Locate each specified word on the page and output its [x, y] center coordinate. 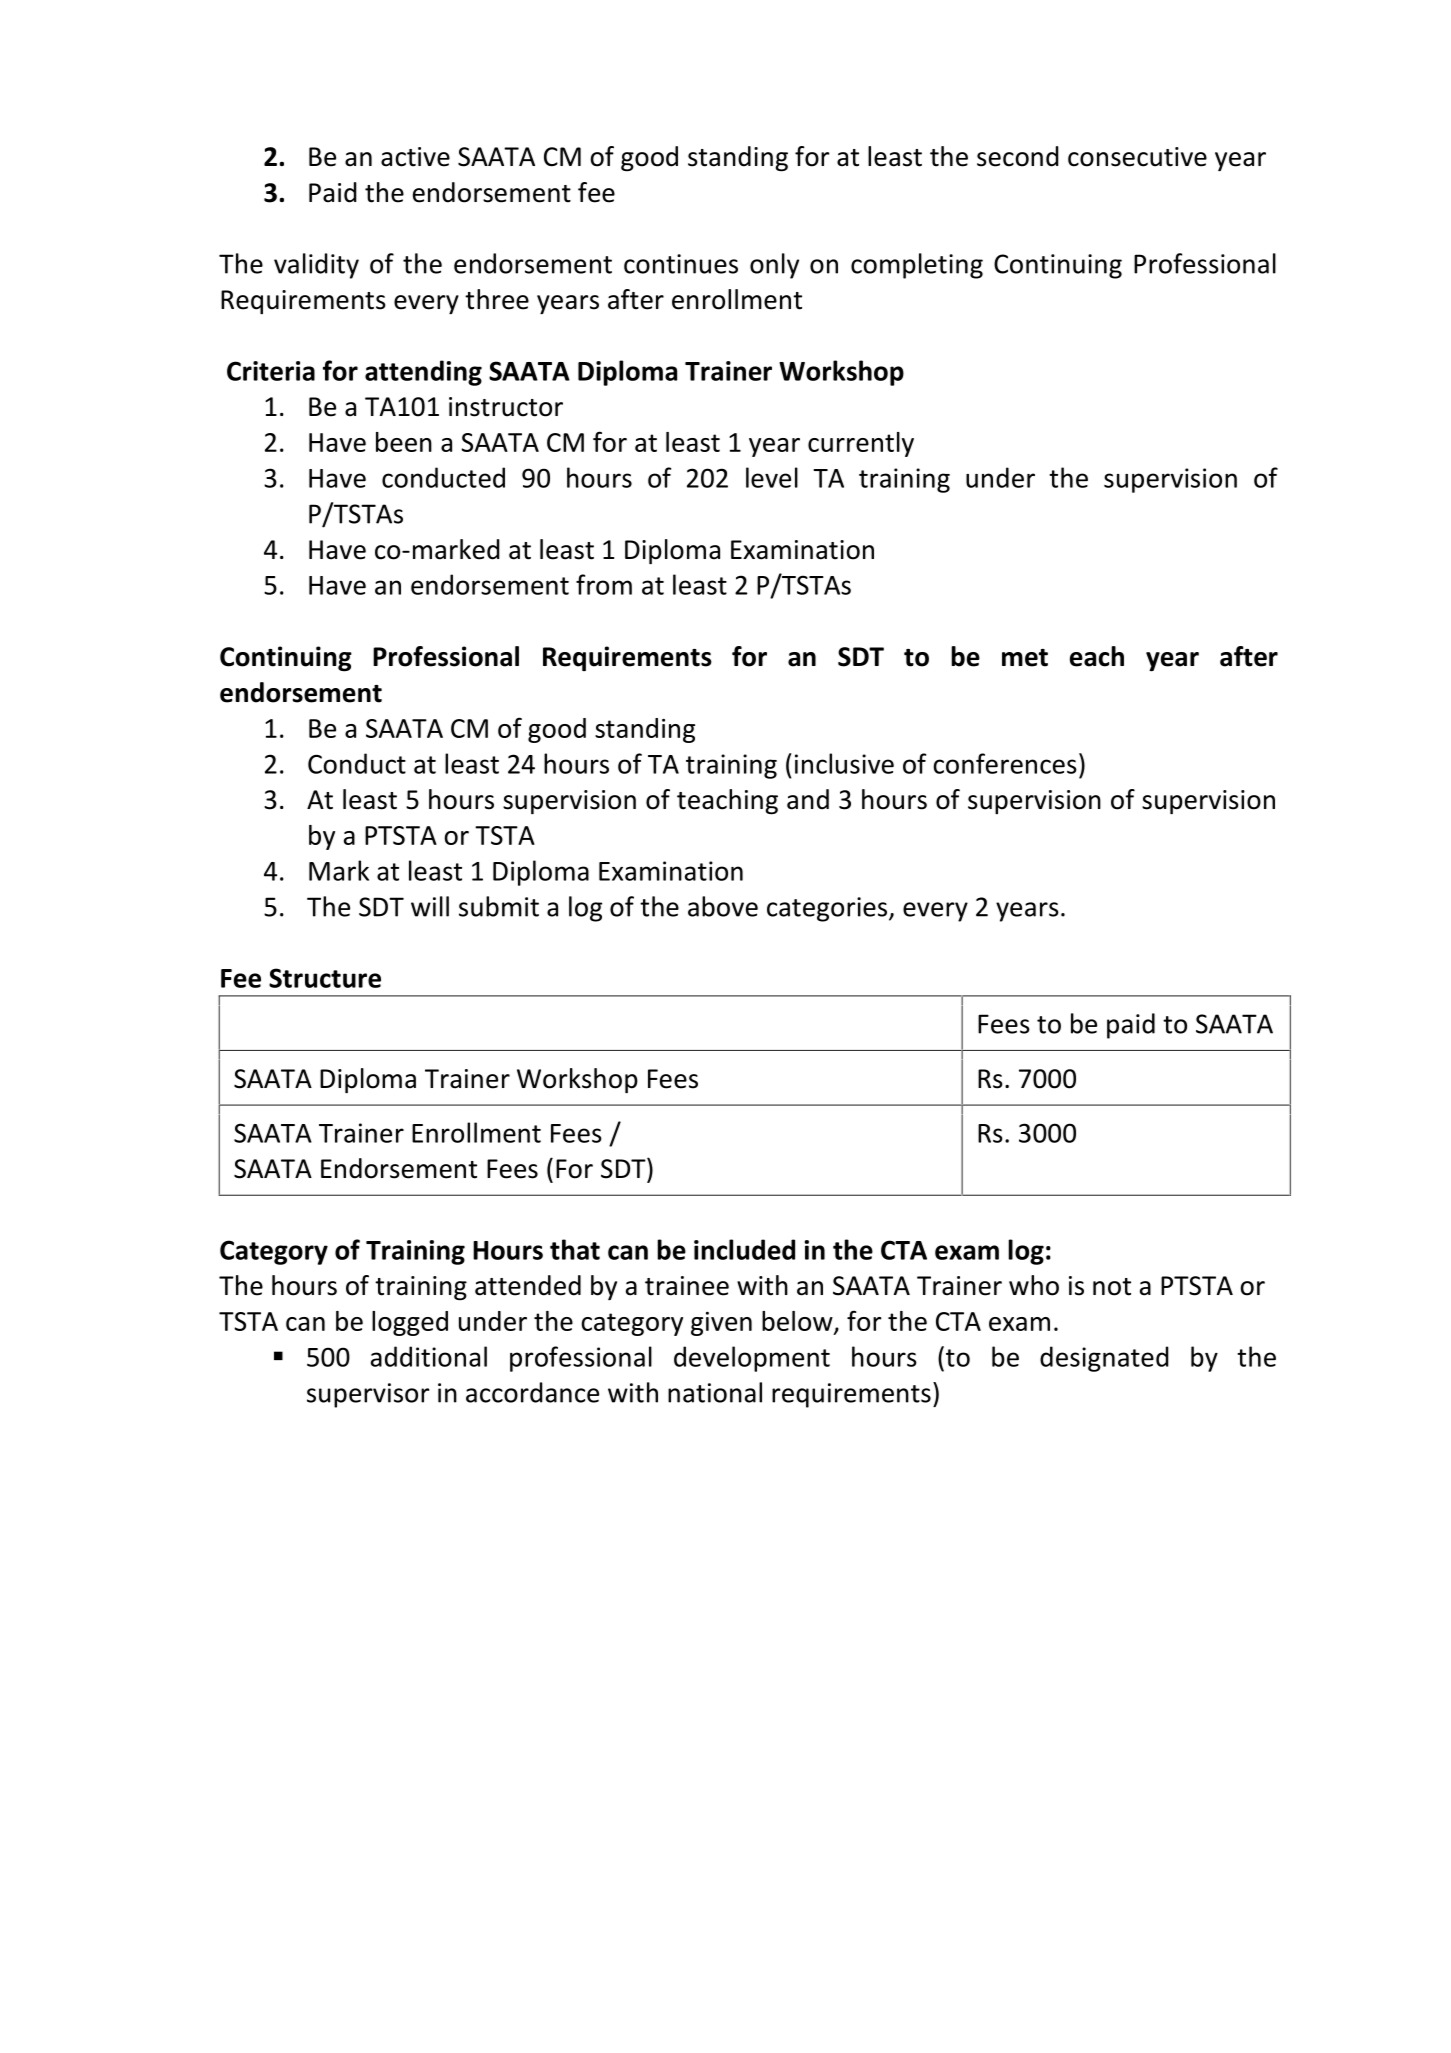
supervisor [368, 1395]
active [415, 157]
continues [681, 264]
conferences [1005, 763]
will [430, 906]
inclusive [844, 763]
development [752, 1359]
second [1018, 156]
